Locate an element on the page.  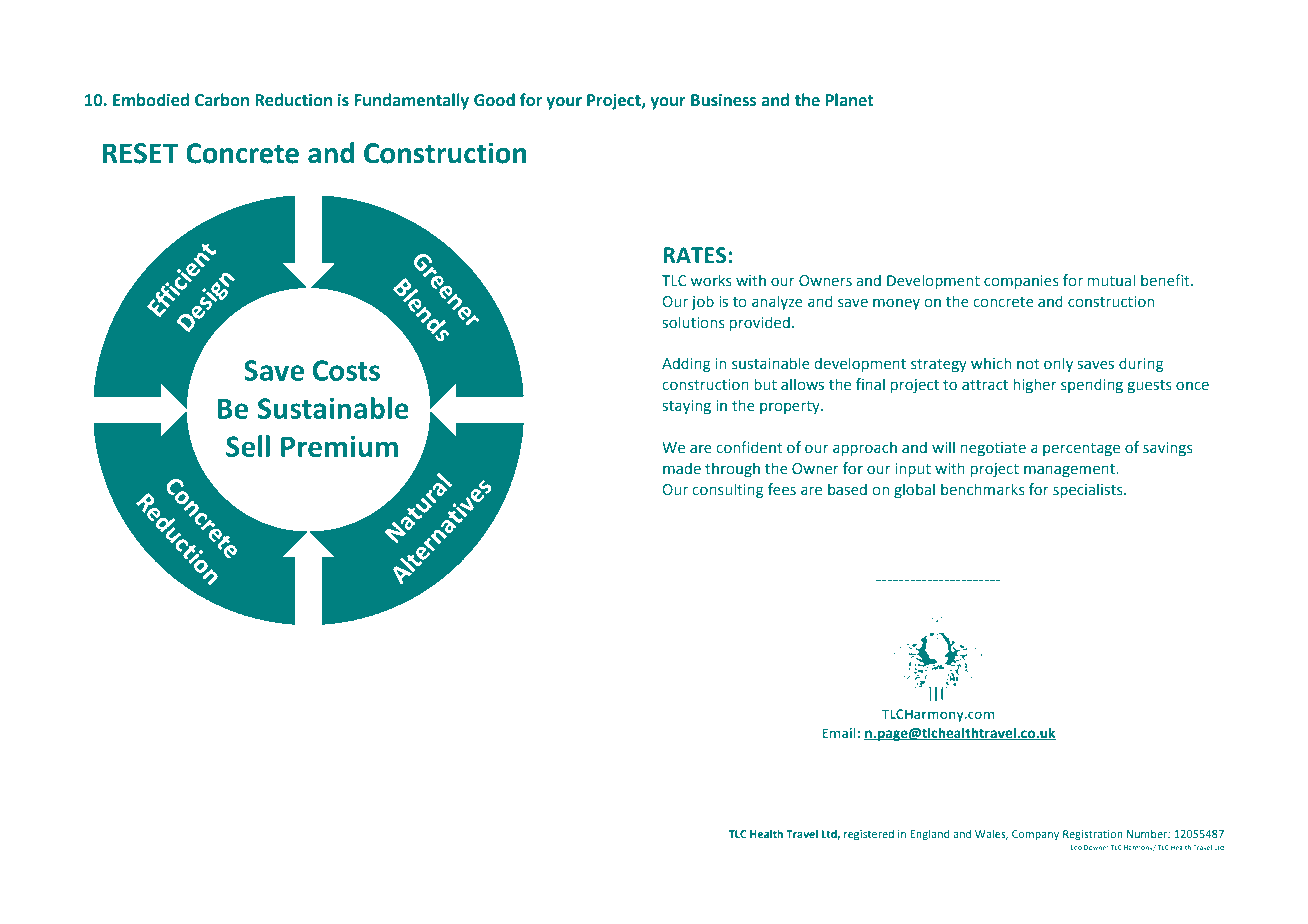
mutual is located at coordinates (1111, 280).
